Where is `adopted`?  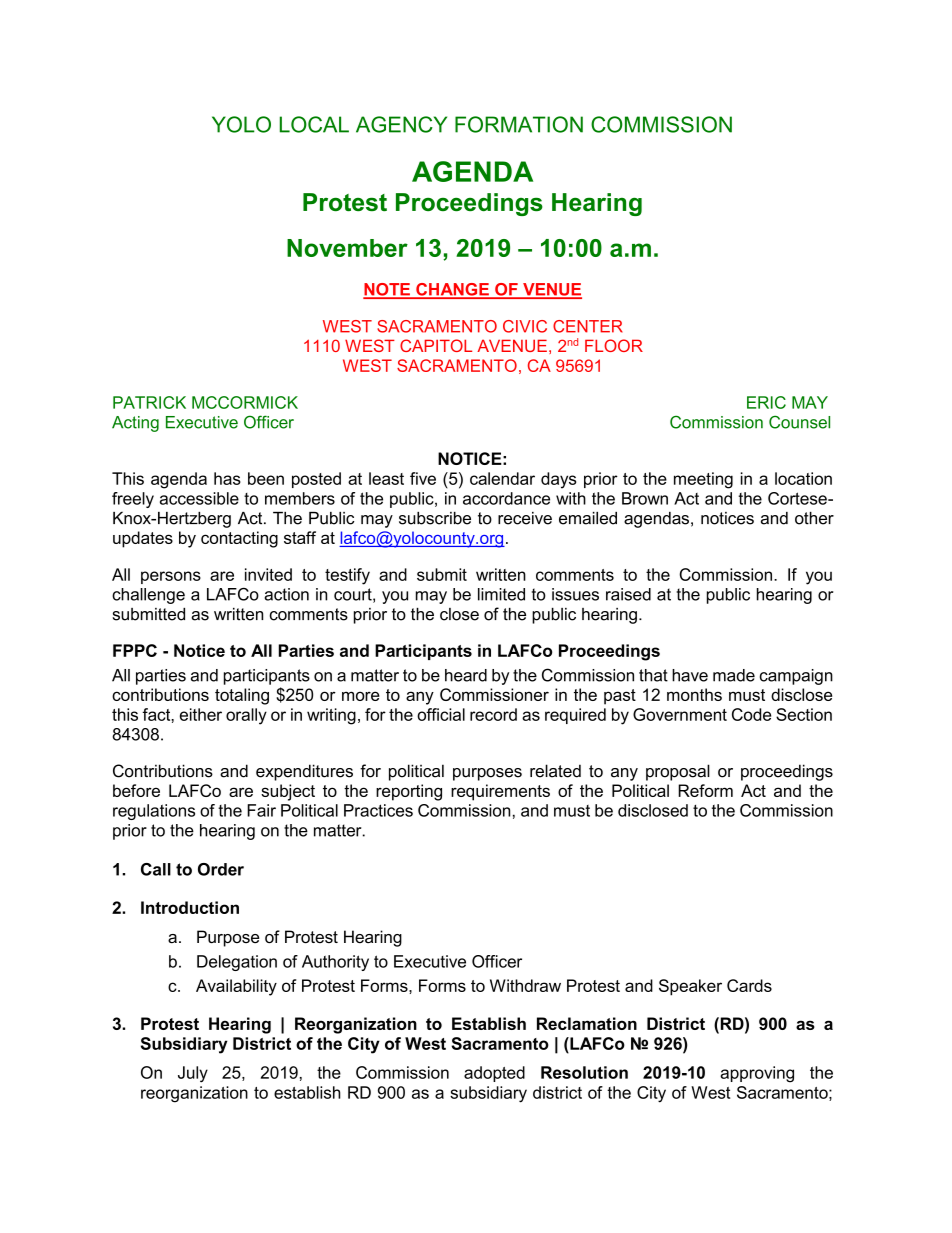 adopted is located at coordinates (494, 1074).
